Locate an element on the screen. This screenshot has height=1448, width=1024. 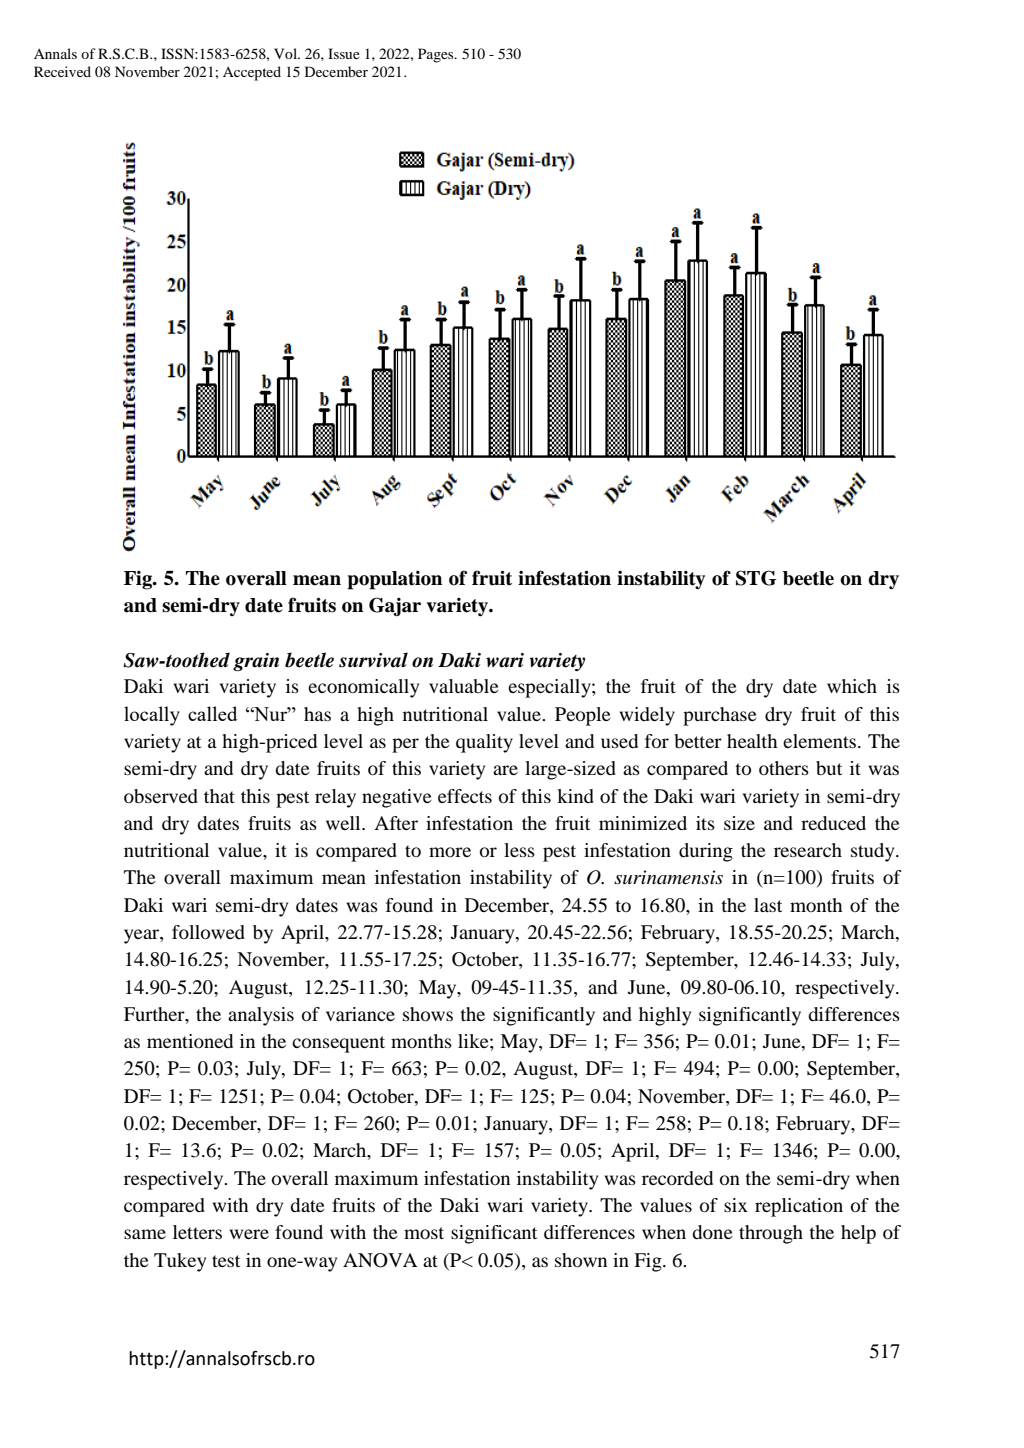
grain is located at coordinates (256, 662).
